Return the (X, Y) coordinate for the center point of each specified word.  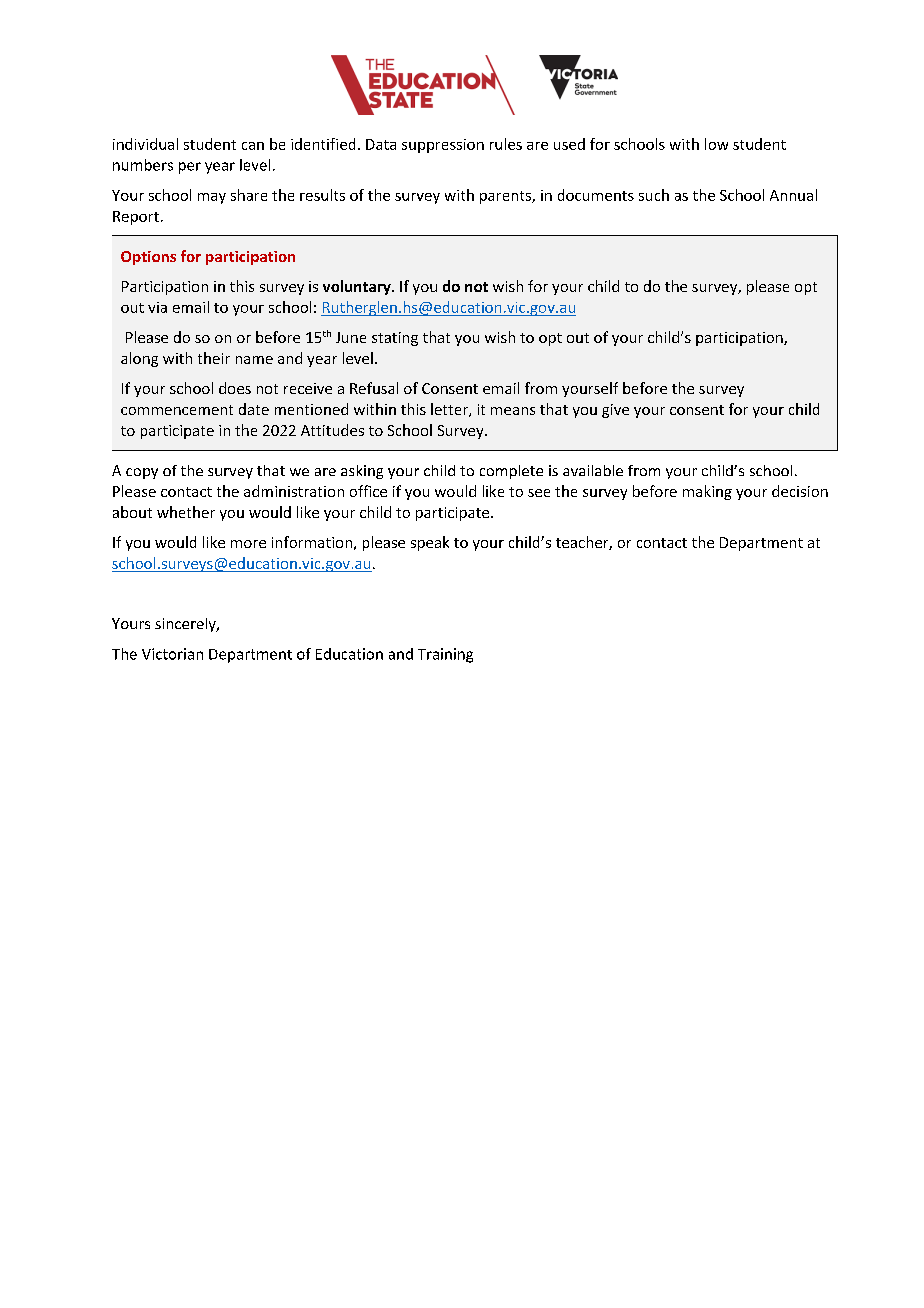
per (190, 168)
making (707, 492)
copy (142, 473)
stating (395, 339)
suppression (443, 146)
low (716, 144)
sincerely (186, 625)
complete (511, 472)
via (157, 307)
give (615, 411)
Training (445, 655)
